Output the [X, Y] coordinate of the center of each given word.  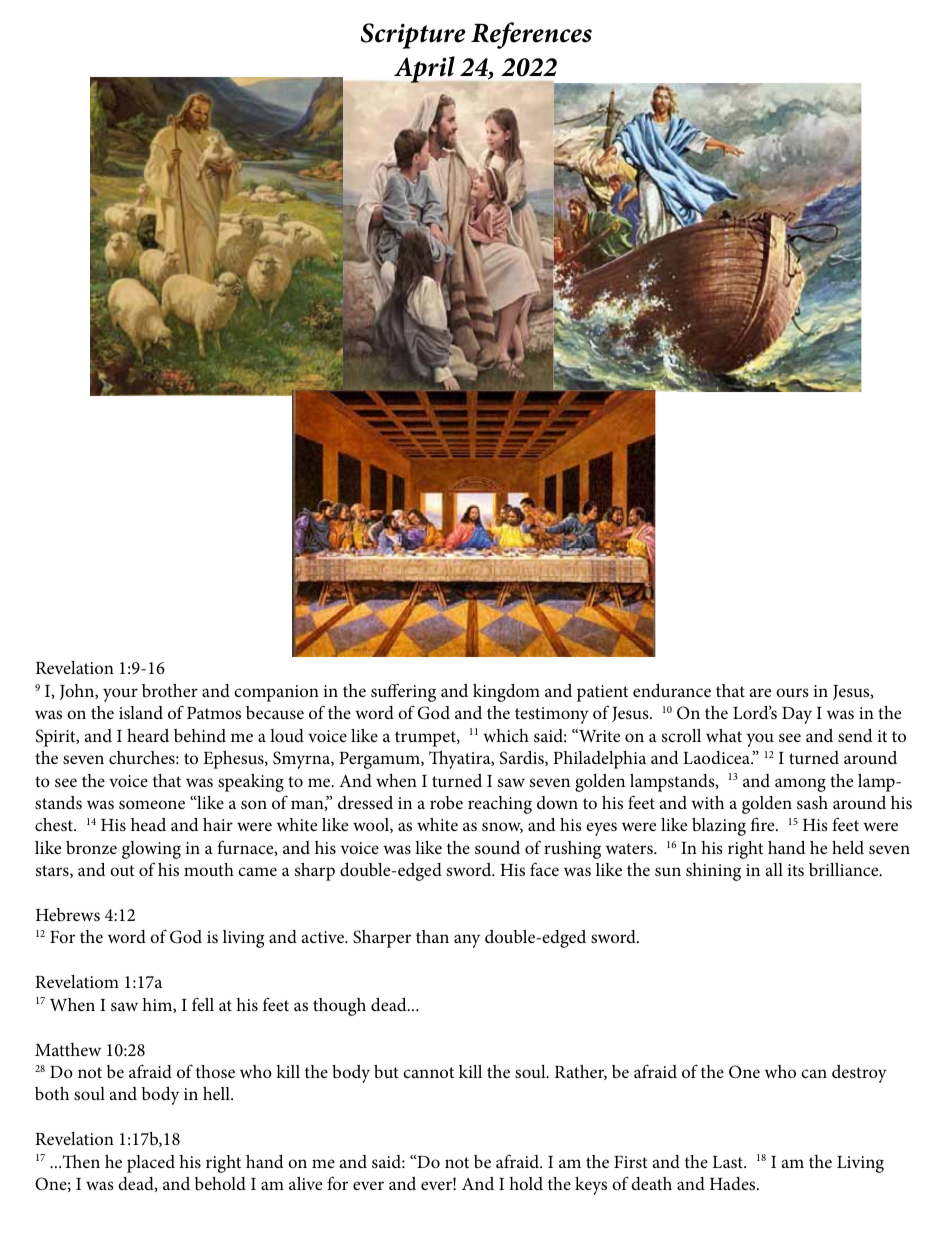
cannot [428, 1072]
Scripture [413, 36]
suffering [403, 692]
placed [151, 1164]
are [760, 692]
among [800, 785]
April [425, 70]
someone [152, 804]
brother [170, 690]
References [531, 35]
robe [446, 803]
